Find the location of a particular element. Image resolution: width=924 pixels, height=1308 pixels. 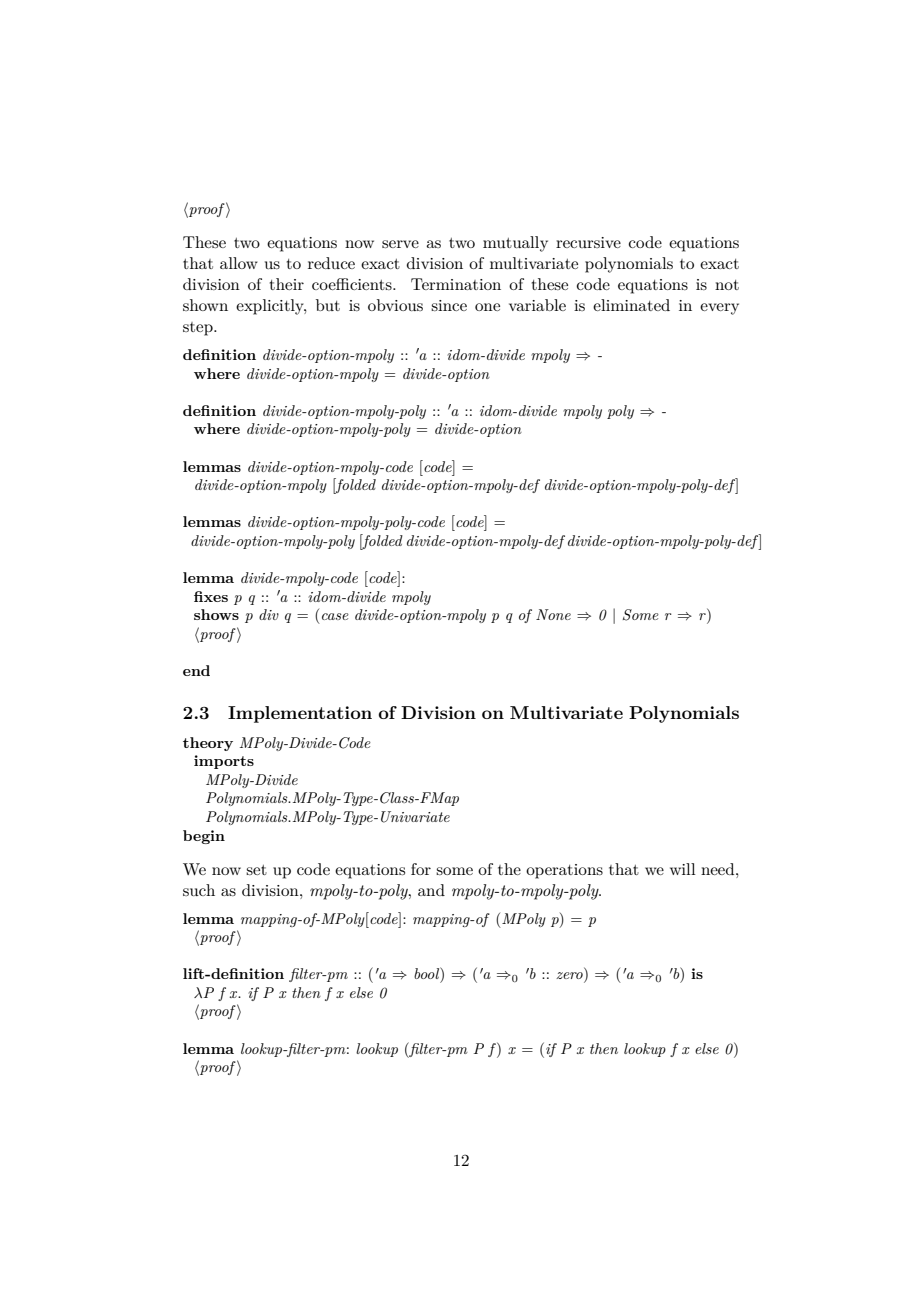

Termination is located at coordinates (456, 284).
